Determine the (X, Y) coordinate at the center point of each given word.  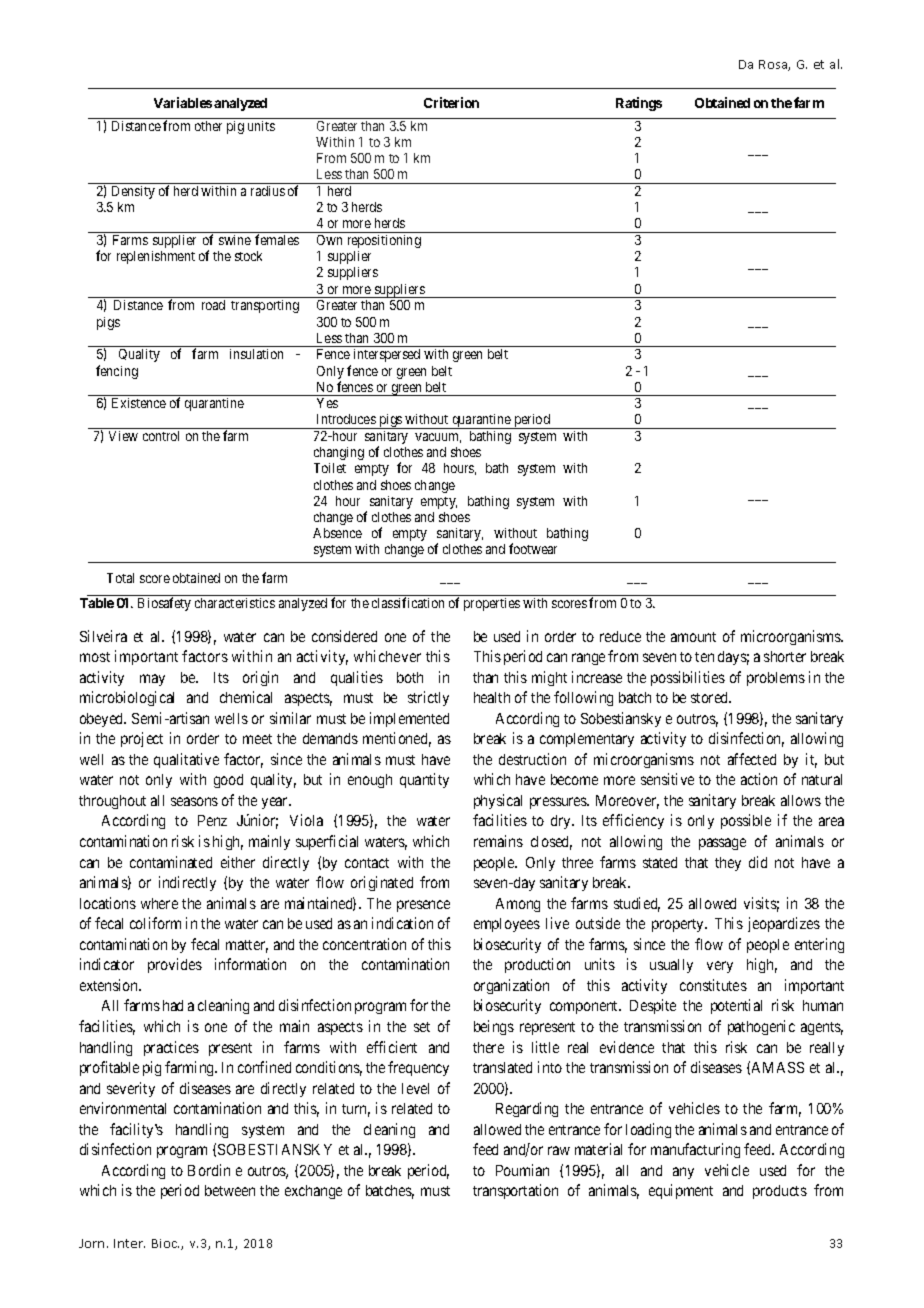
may (152, 680)
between (230, 1190)
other (208, 126)
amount (693, 637)
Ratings (639, 104)
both (410, 677)
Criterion (451, 102)
